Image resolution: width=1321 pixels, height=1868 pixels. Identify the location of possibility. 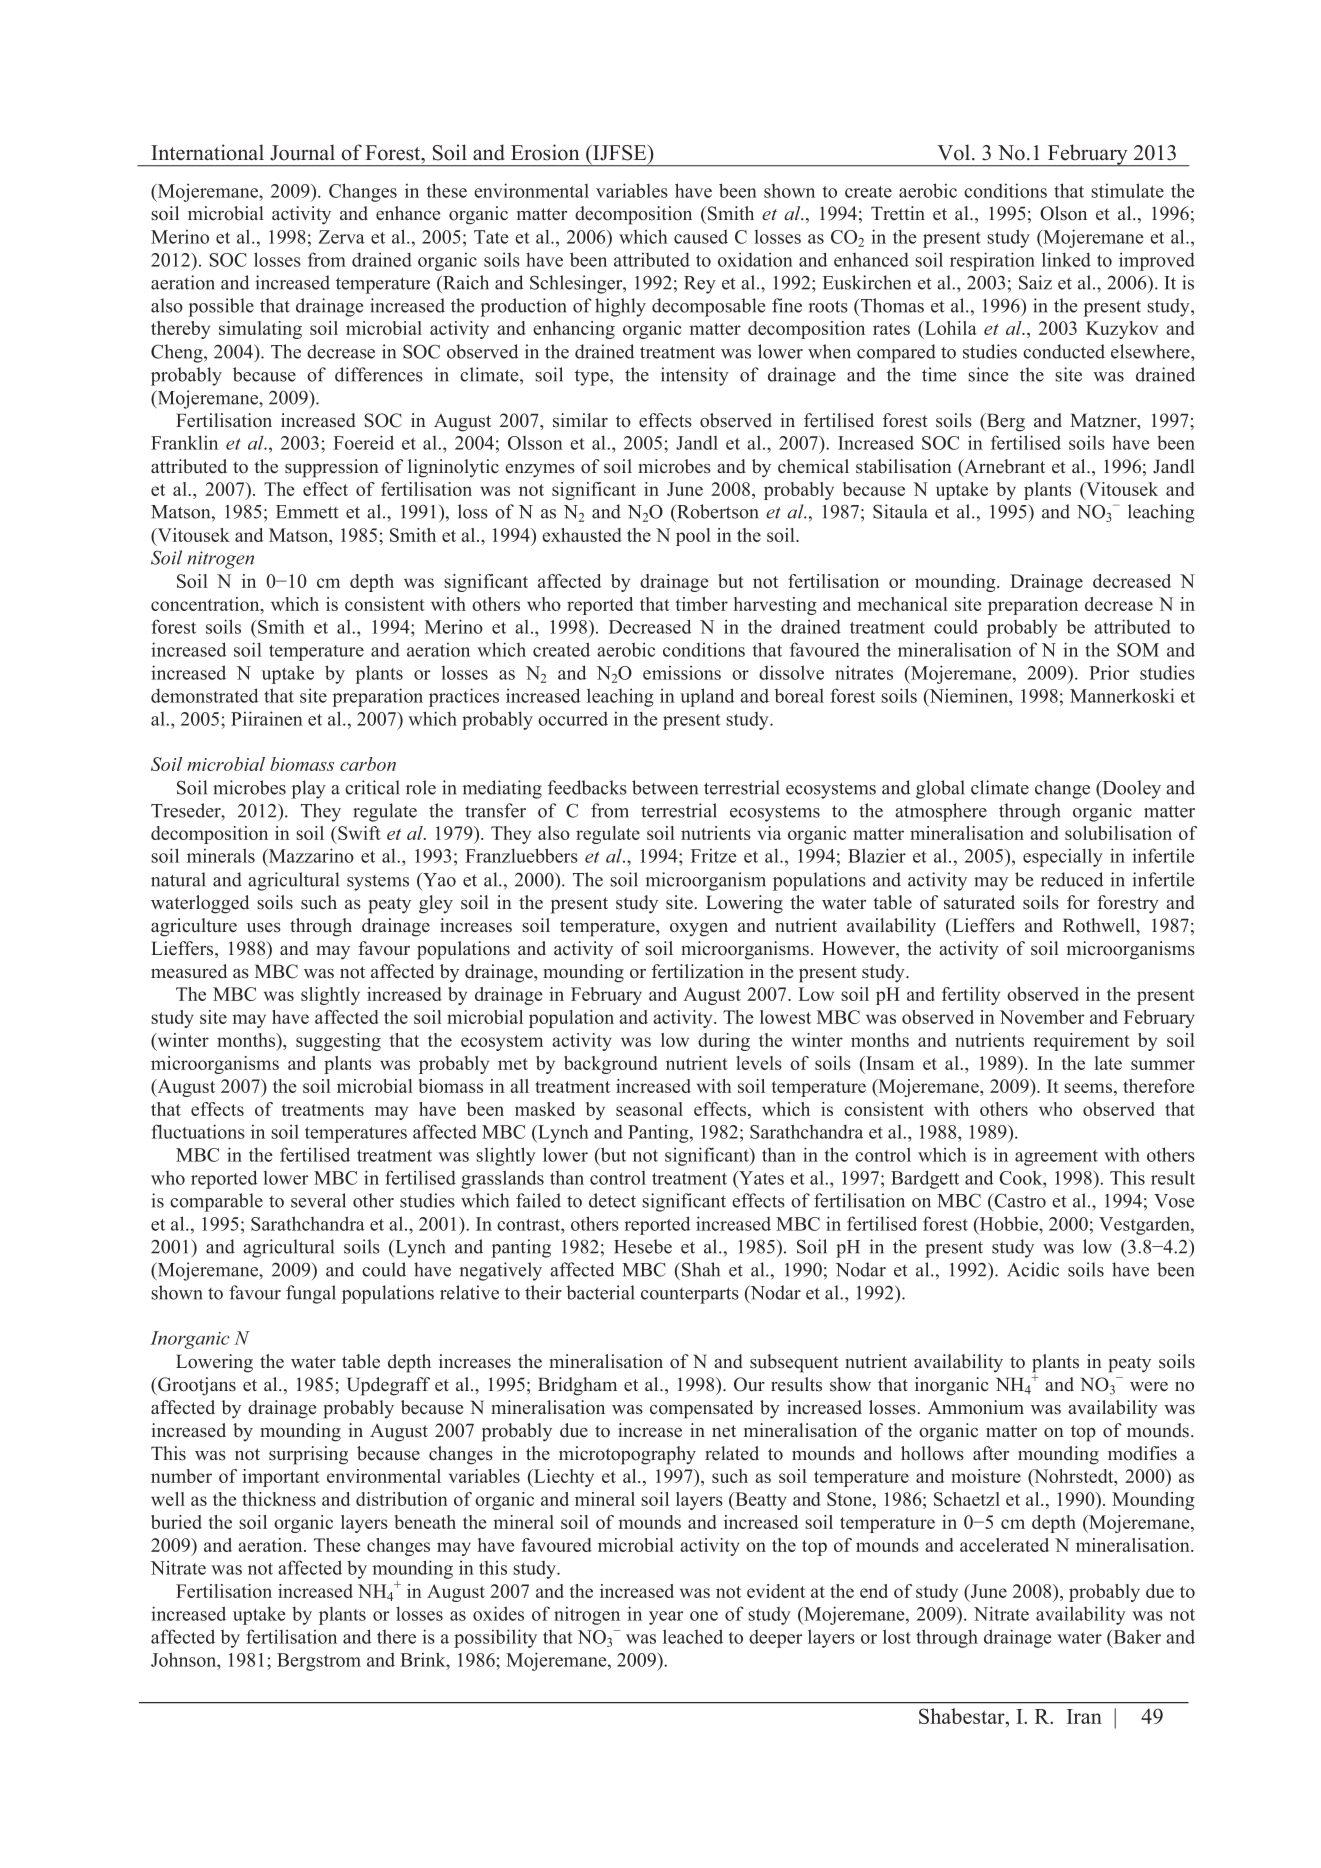
(495, 1638).
